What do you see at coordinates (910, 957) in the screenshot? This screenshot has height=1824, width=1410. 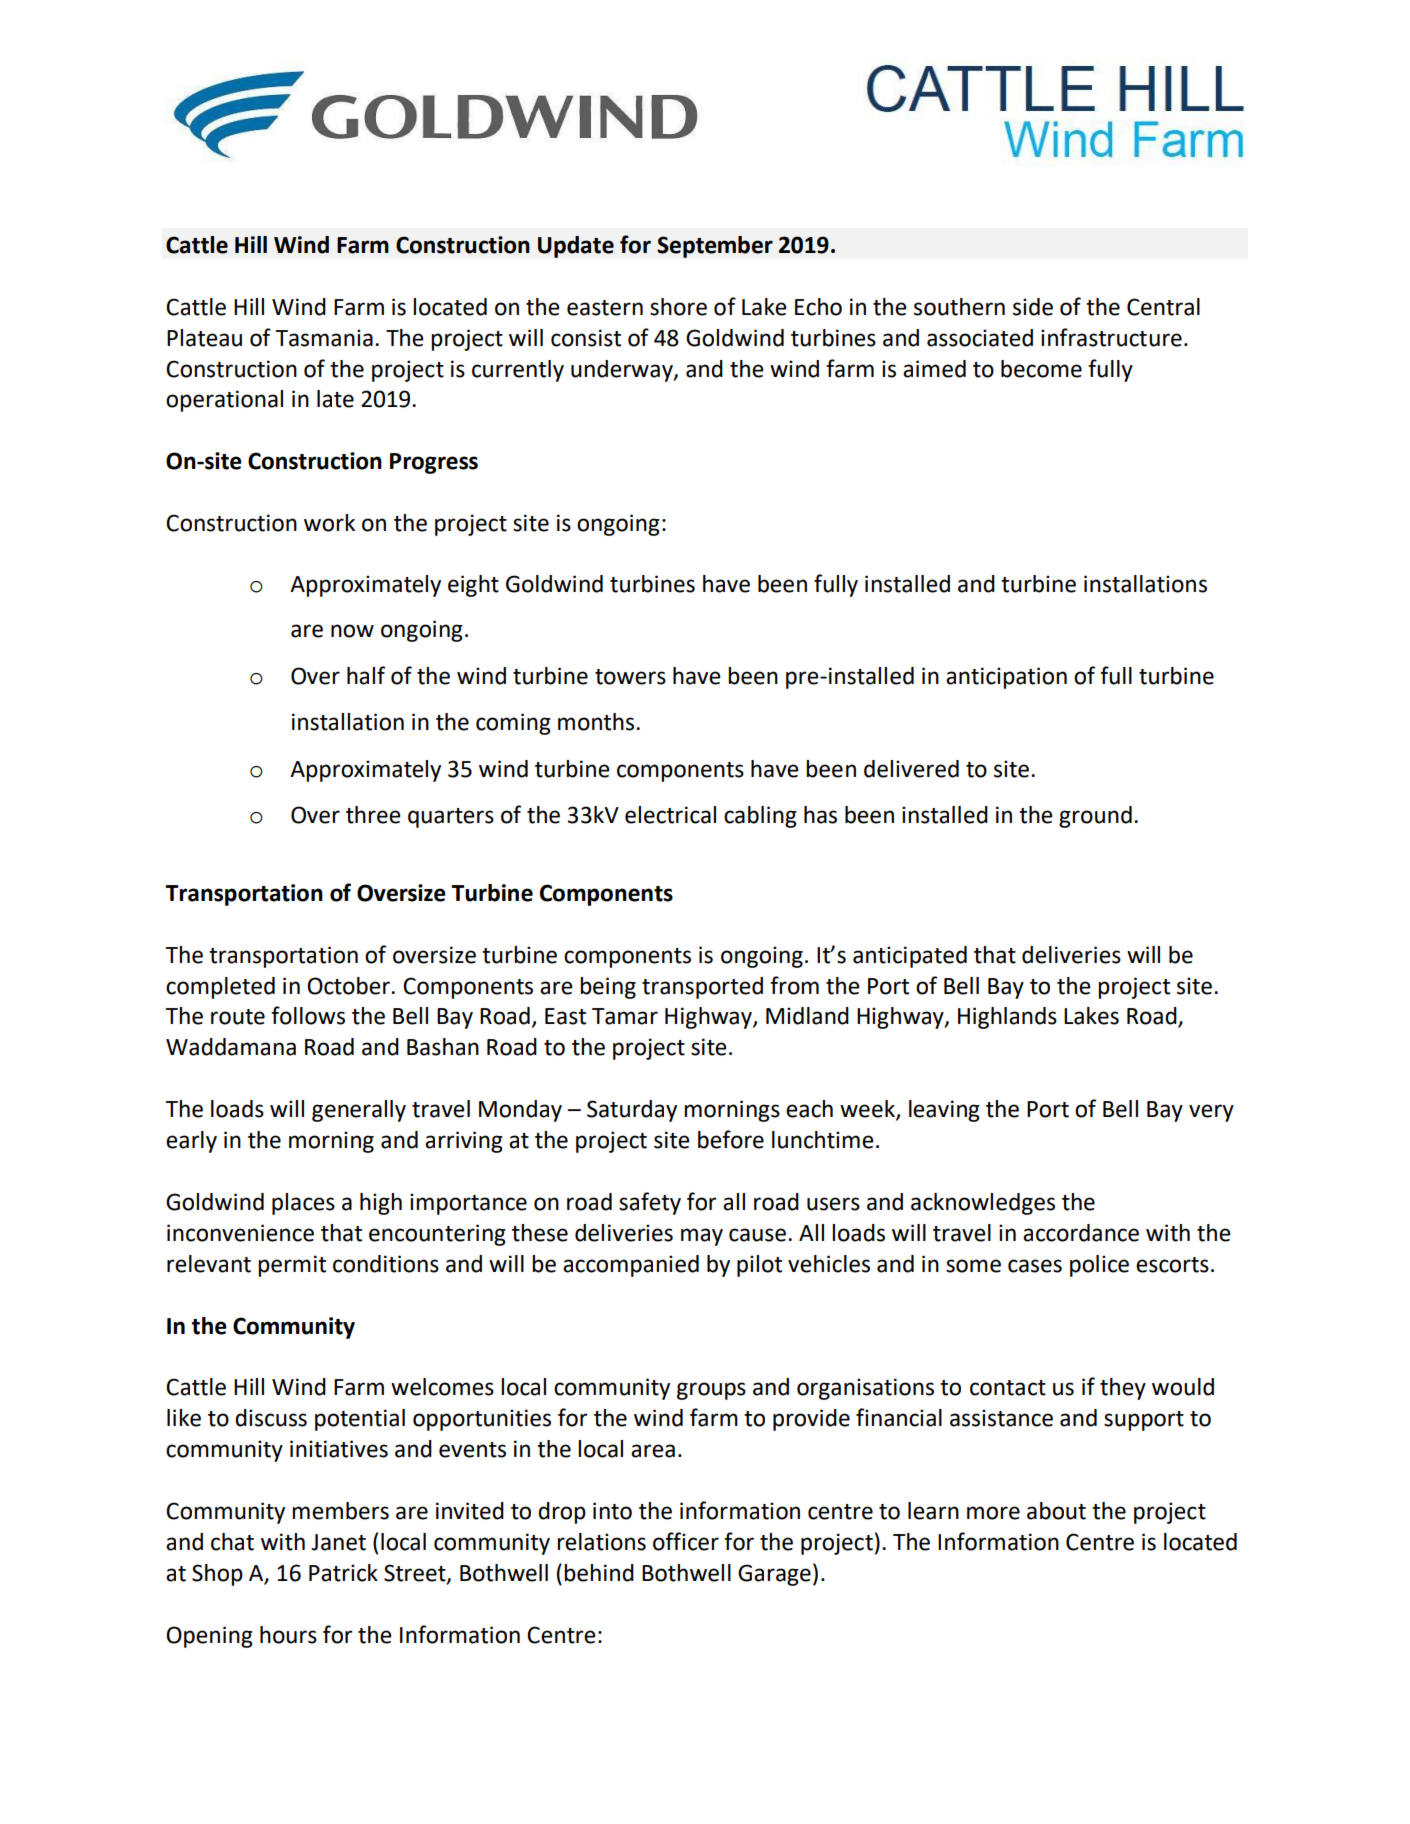 I see `anticipated` at bounding box center [910, 957].
